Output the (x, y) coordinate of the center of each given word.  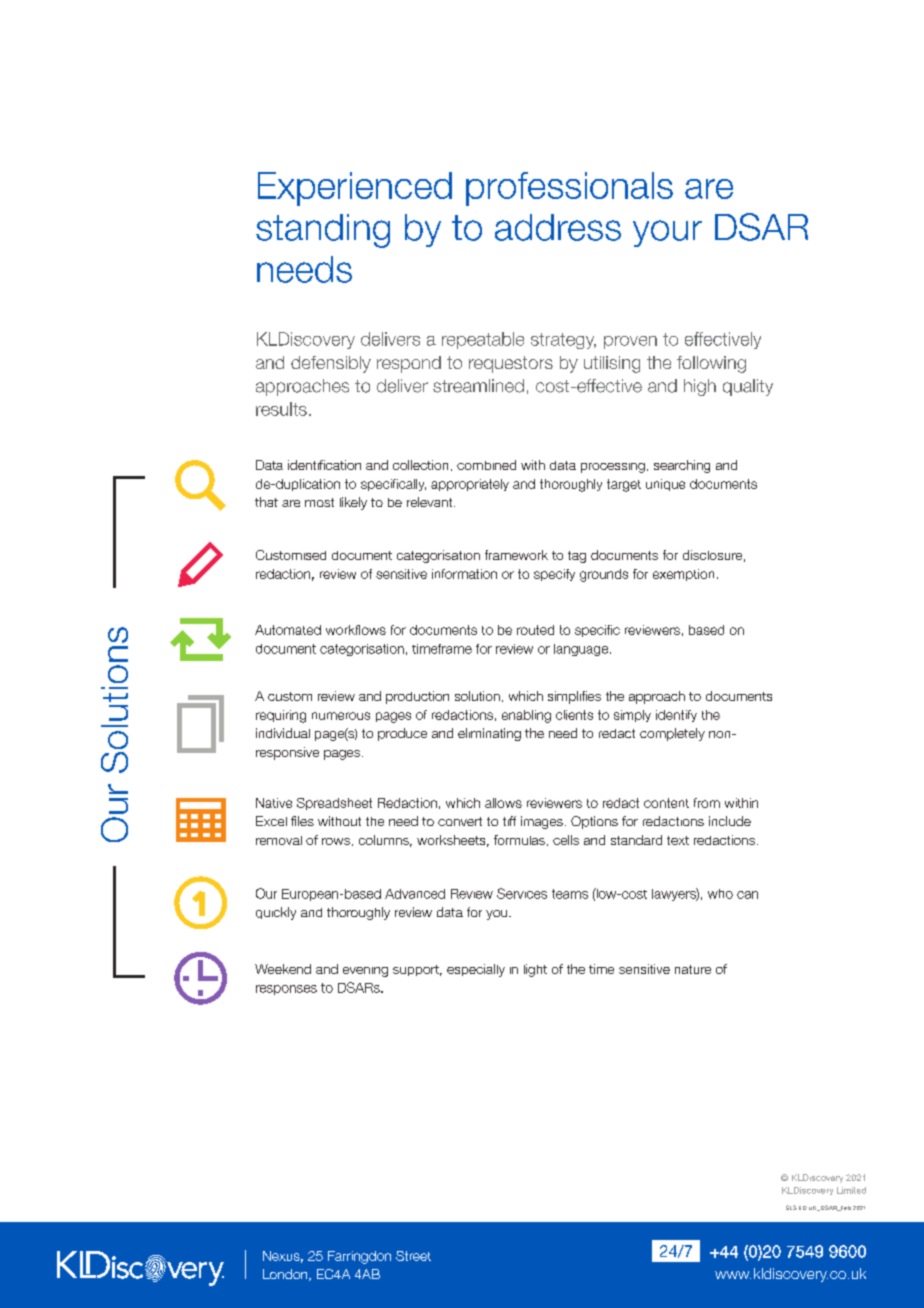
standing (323, 231)
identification (324, 465)
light (535, 970)
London (286, 1275)
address (558, 227)
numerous (341, 716)
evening (365, 972)
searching (682, 466)
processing (613, 468)
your (667, 233)
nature (693, 969)
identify (676, 716)
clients (574, 715)
